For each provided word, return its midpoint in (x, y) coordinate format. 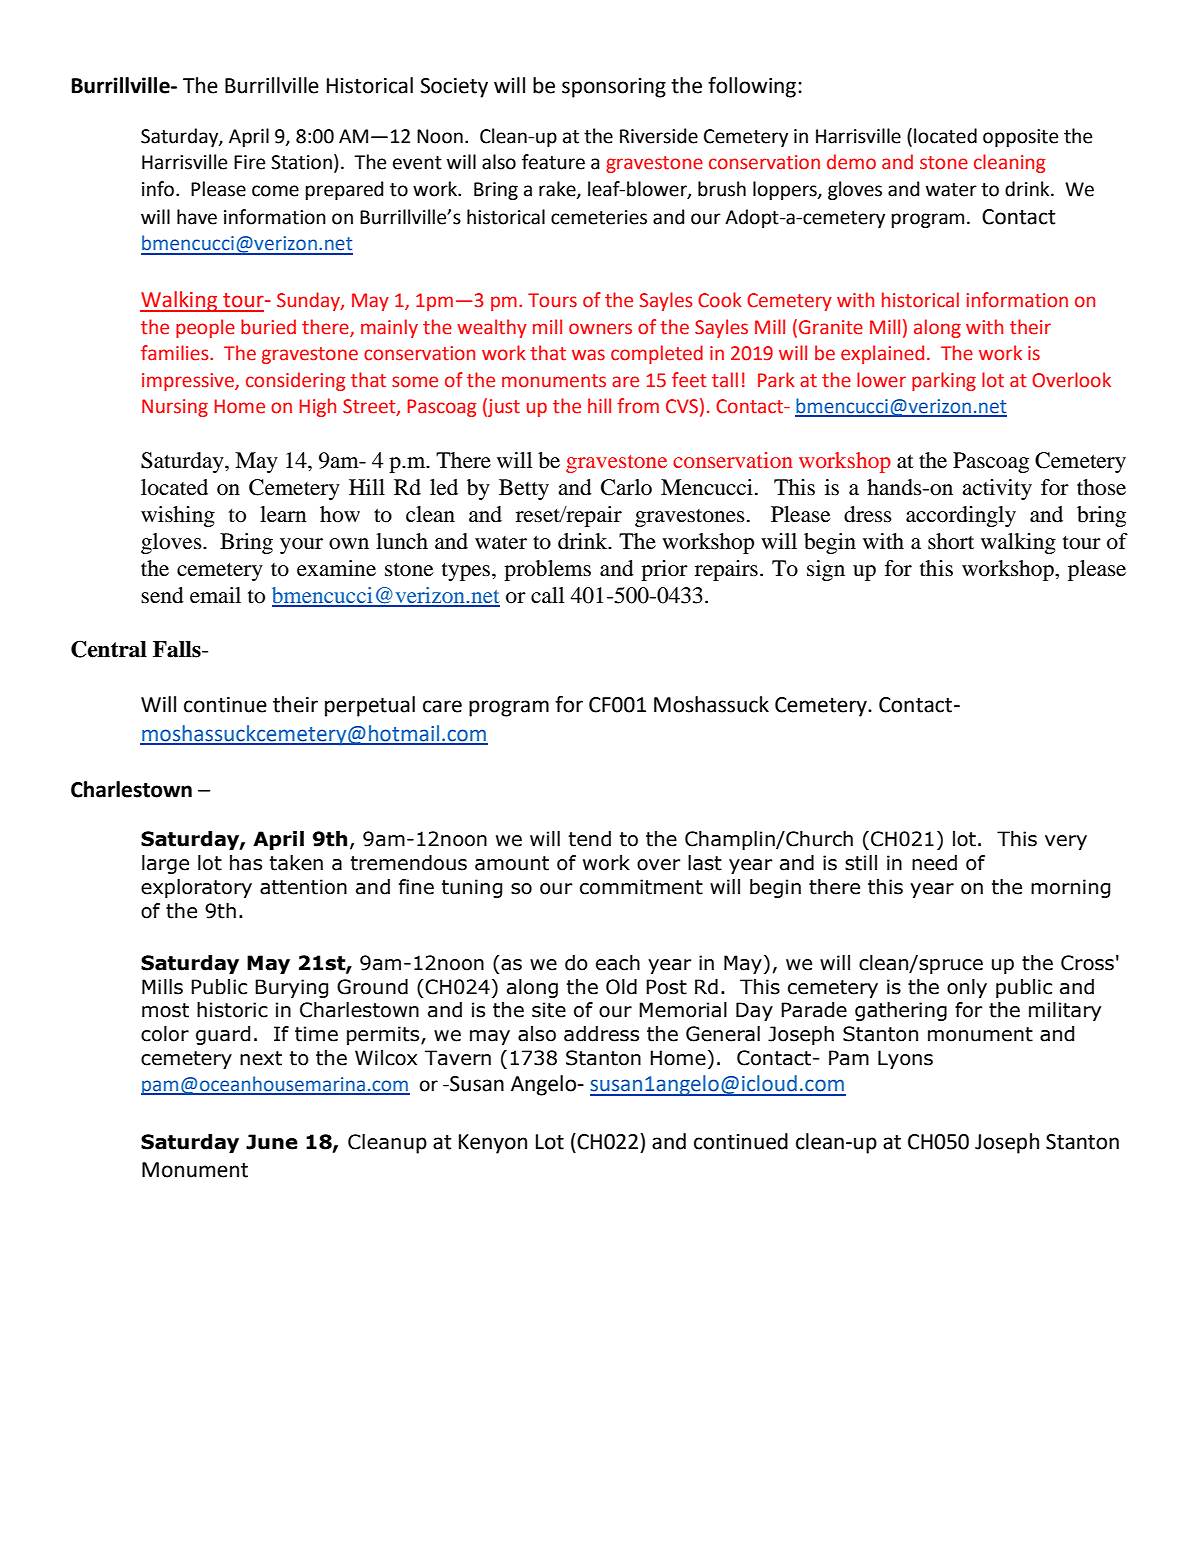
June (272, 1142)
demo (851, 162)
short (951, 541)
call (547, 595)
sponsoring (614, 88)
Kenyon (493, 1144)
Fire (249, 162)
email (215, 595)
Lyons (905, 1059)
